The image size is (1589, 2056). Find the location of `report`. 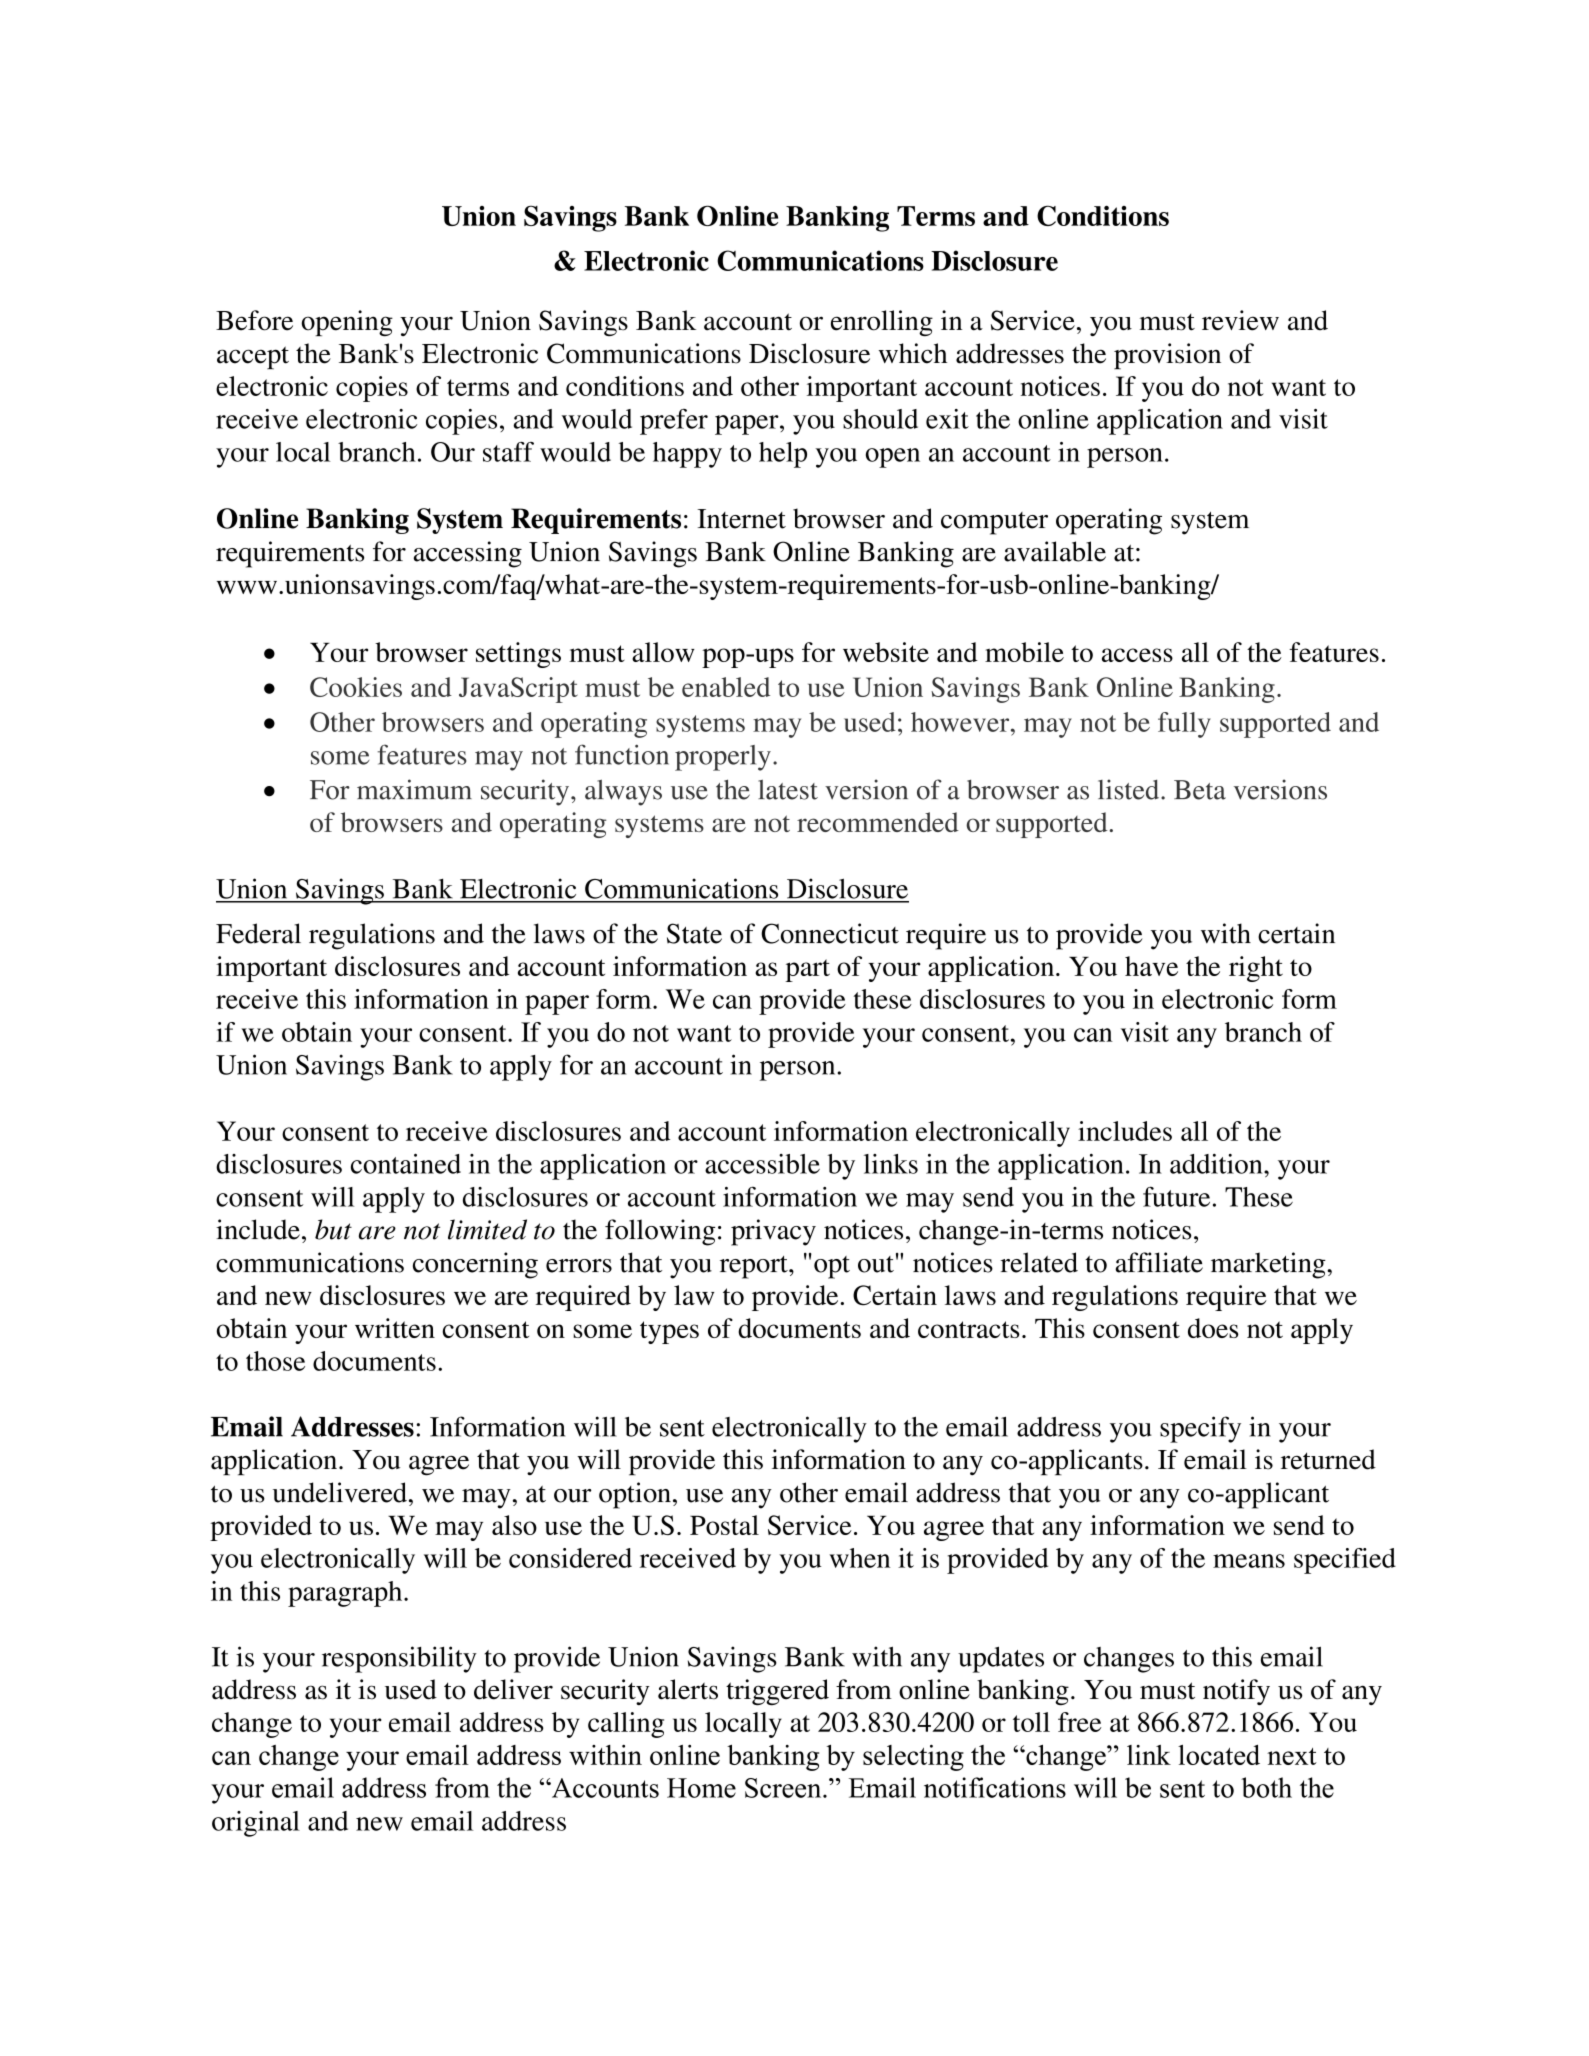

report is located at coordinates (755, 1267).
